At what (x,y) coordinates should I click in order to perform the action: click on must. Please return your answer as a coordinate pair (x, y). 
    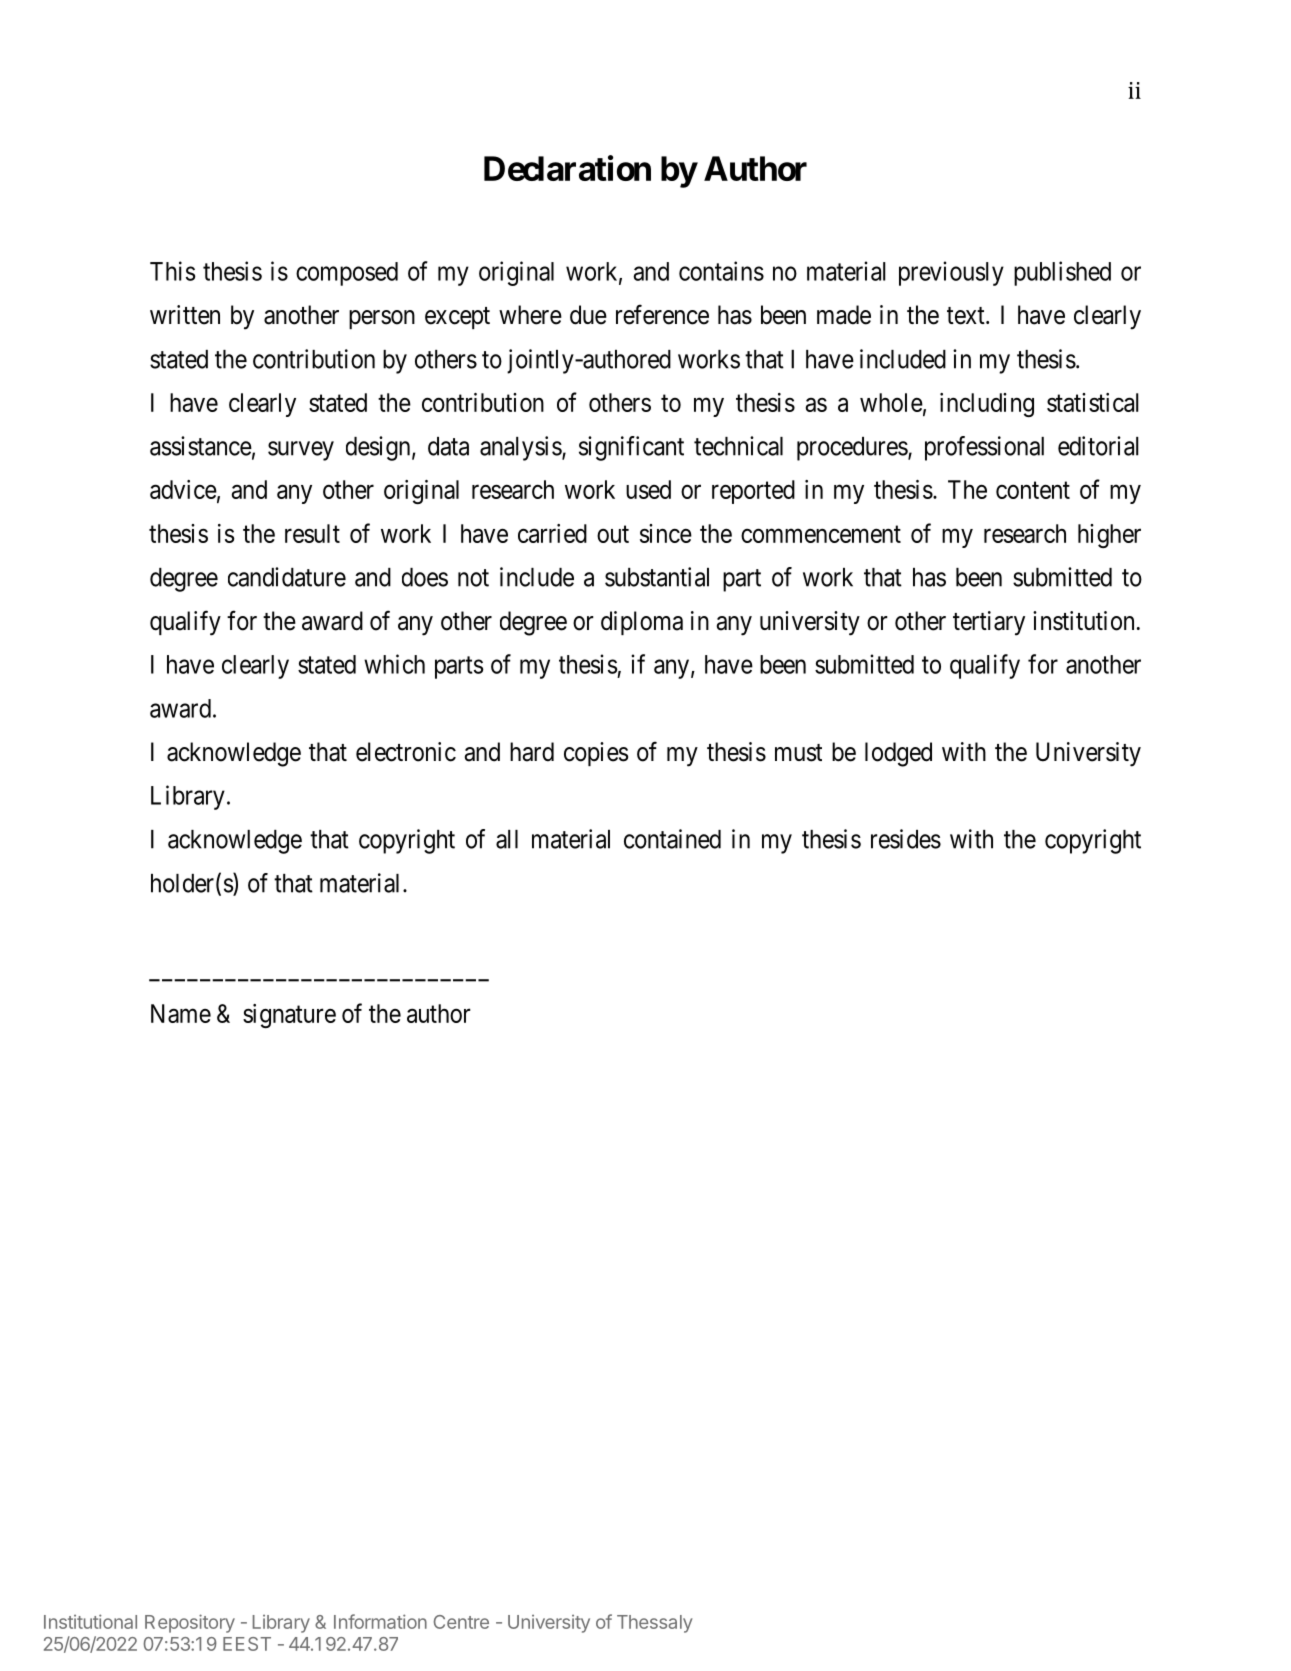
    Looking at the image, I should click on (798, 753).
